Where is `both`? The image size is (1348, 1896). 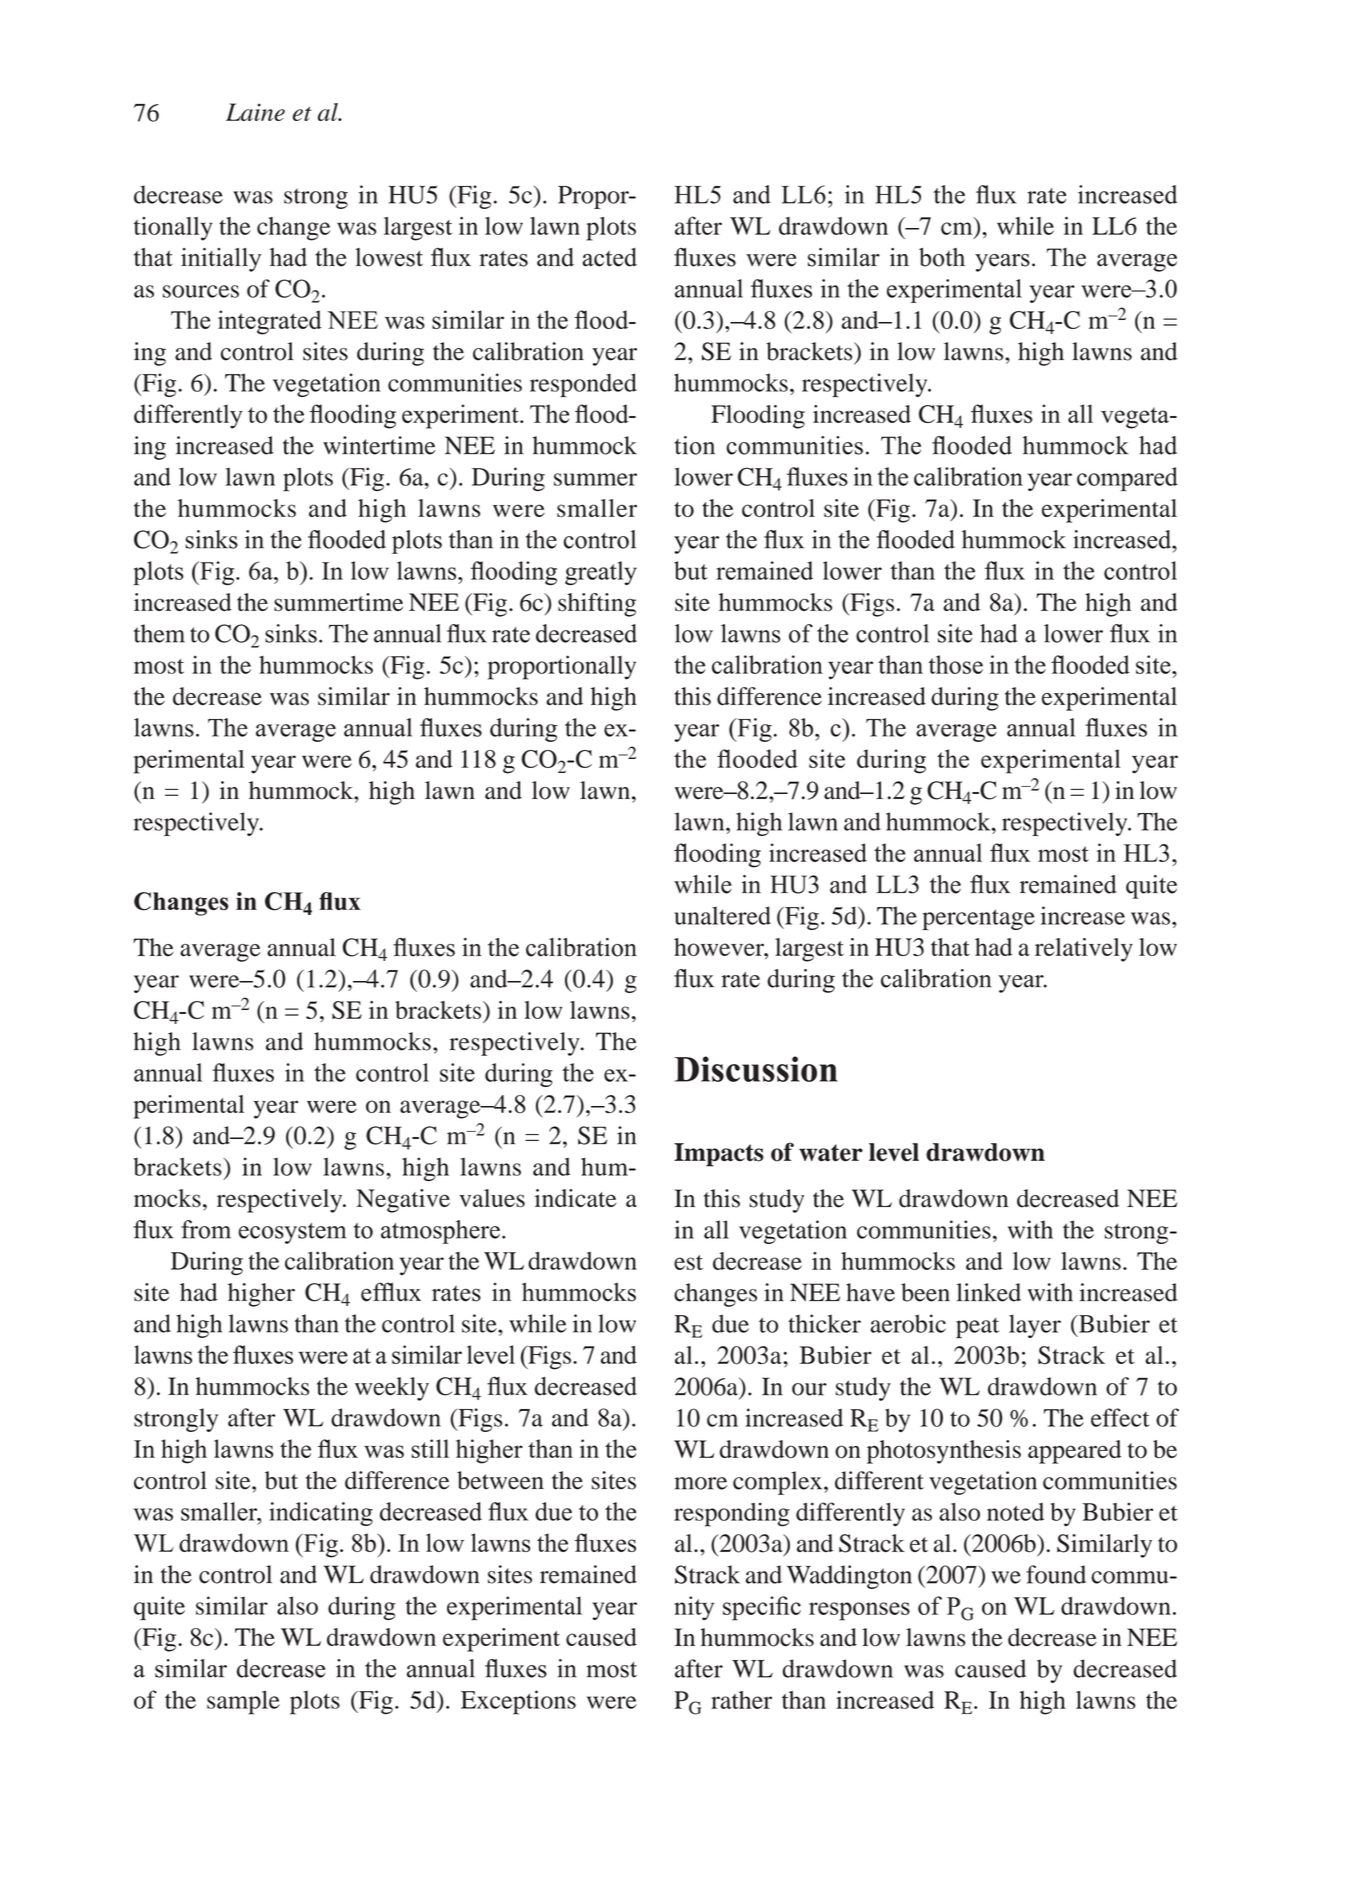
both is located at coordinates (942, 257).
